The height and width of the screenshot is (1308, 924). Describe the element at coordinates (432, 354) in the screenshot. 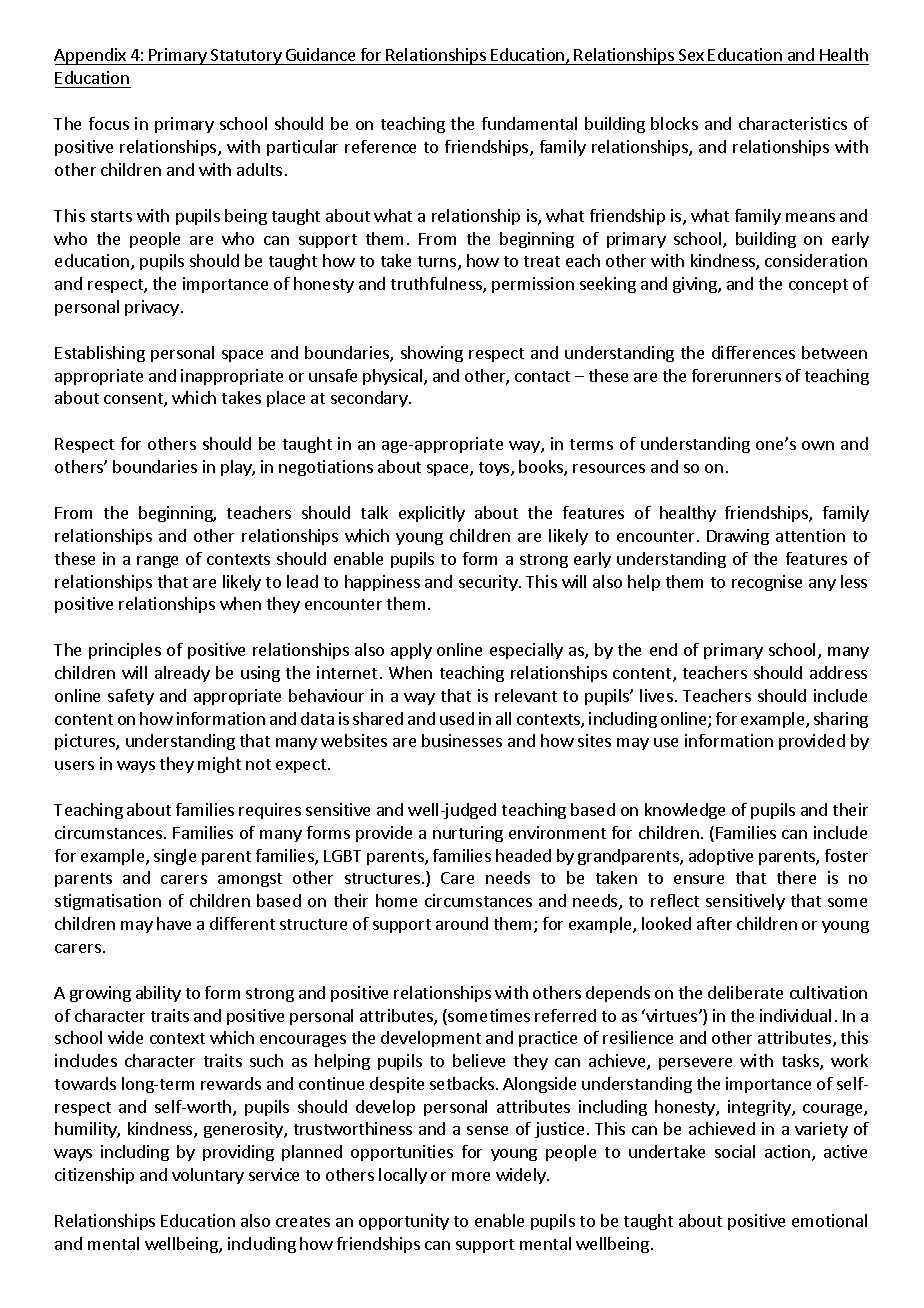

I see `showing` at that location.
